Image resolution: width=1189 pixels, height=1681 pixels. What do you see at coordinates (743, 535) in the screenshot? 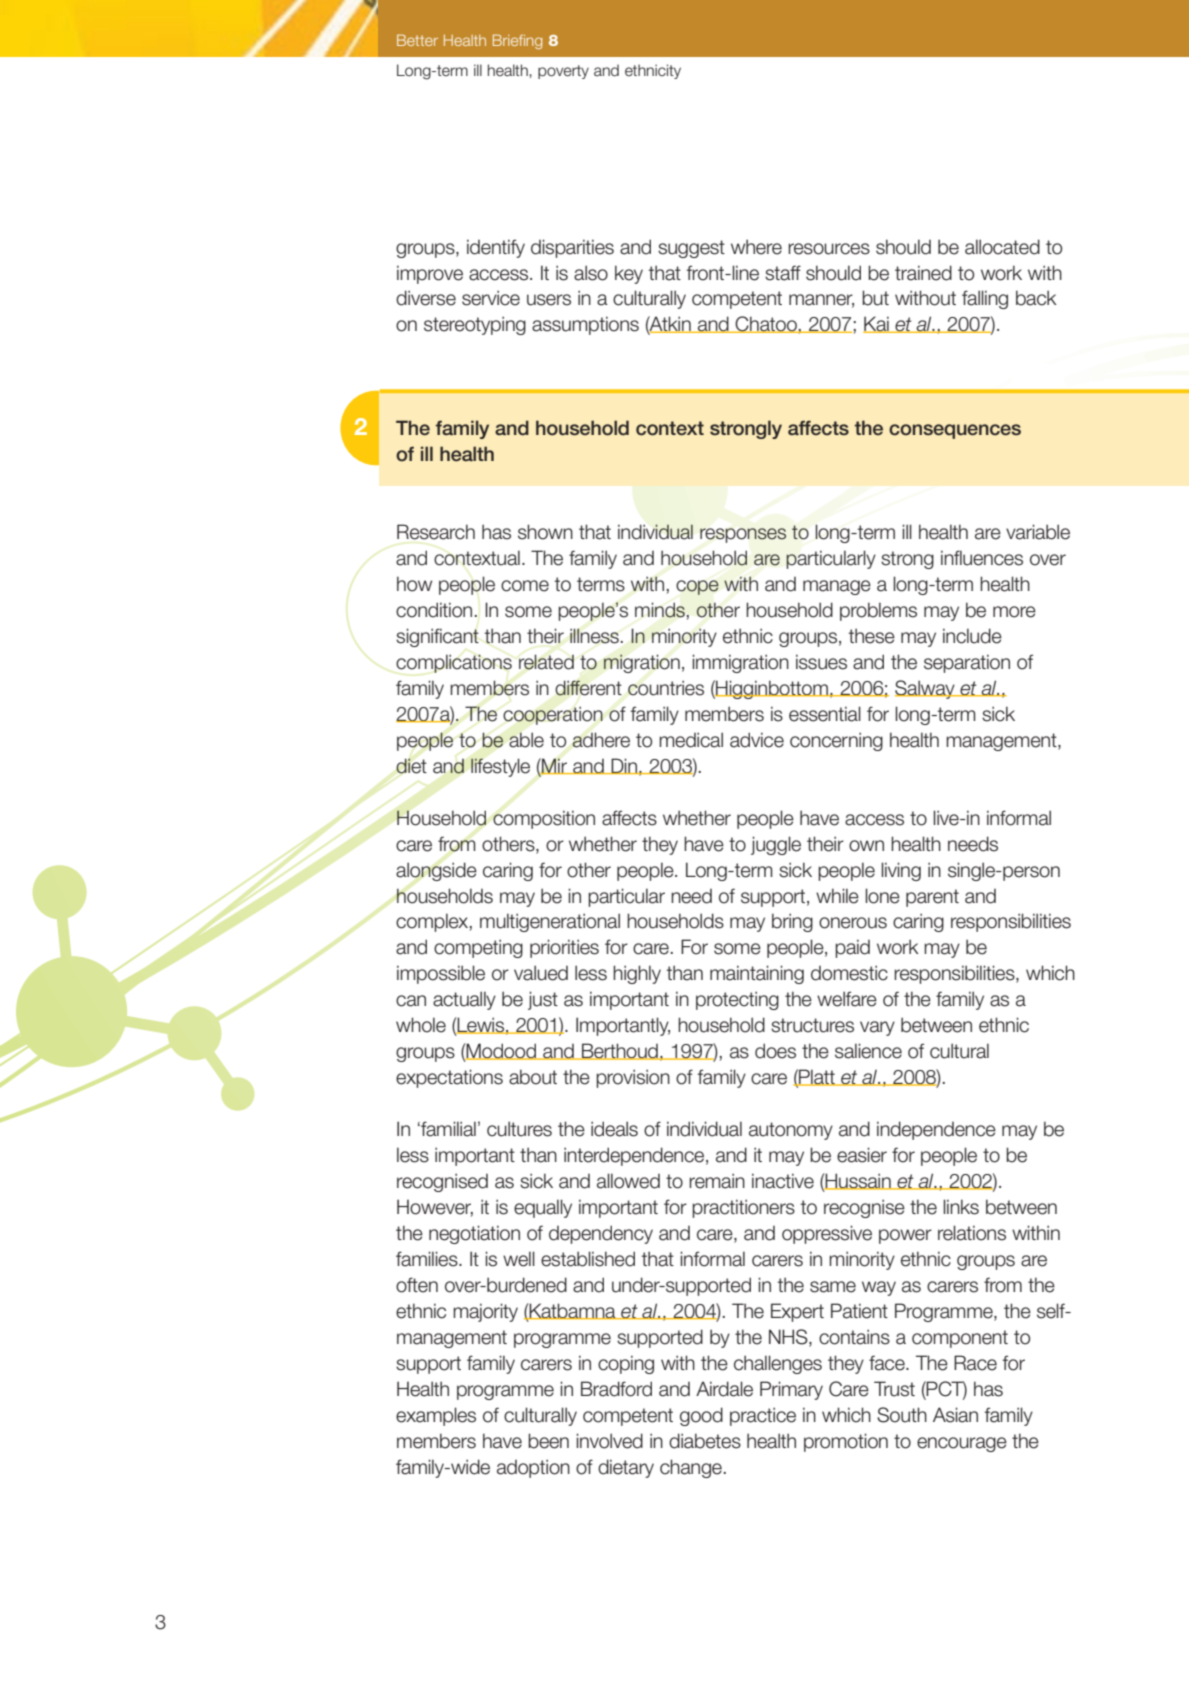
I see `responses` at bounding box center [743, 535].
